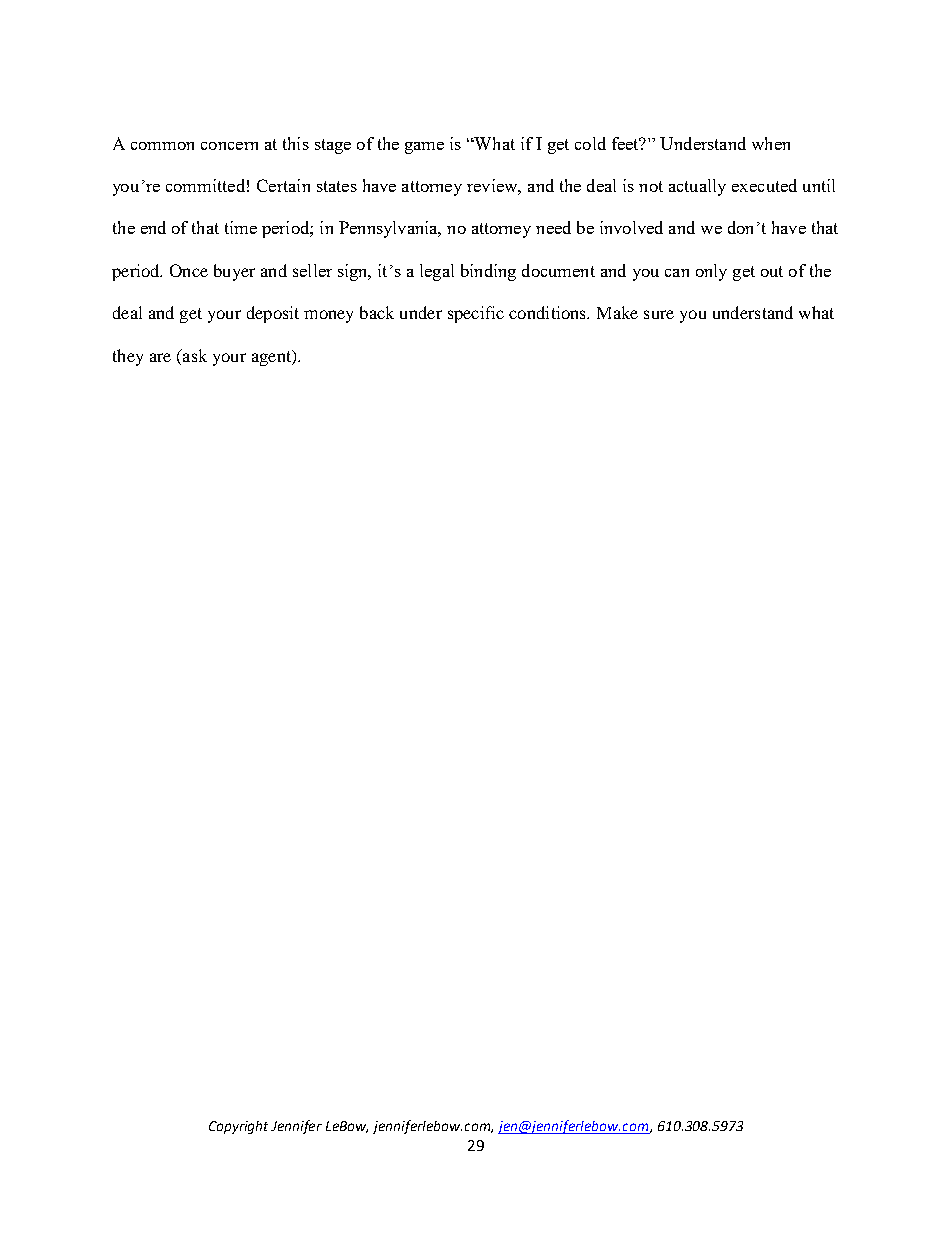 The image size is (952, 1233). What do you see at coordinates (162, 146) in the document?
I see `common` at bounding box center [162, 146].
